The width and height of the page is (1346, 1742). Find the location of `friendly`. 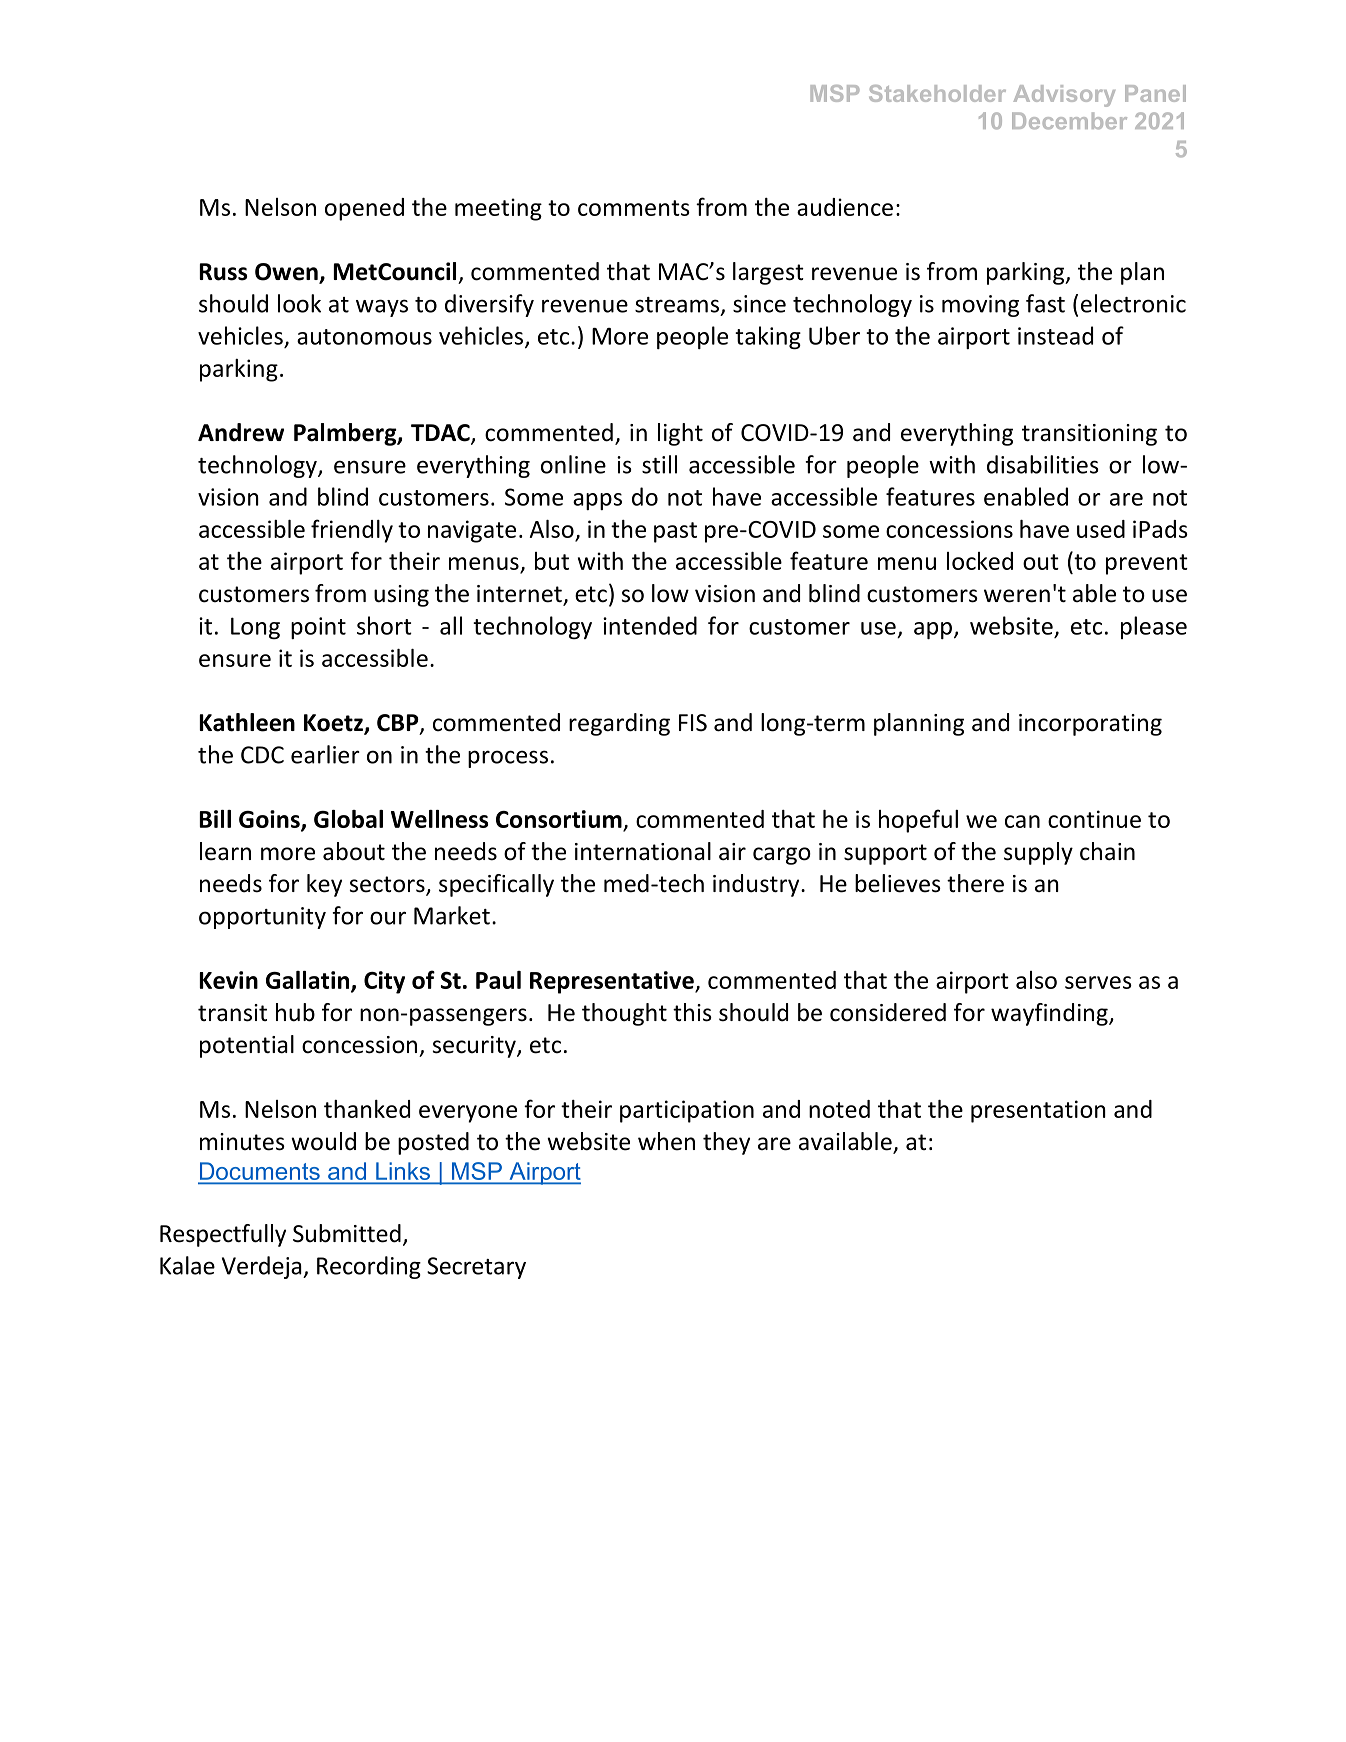

friendly is located at coordinates (352, 531).
